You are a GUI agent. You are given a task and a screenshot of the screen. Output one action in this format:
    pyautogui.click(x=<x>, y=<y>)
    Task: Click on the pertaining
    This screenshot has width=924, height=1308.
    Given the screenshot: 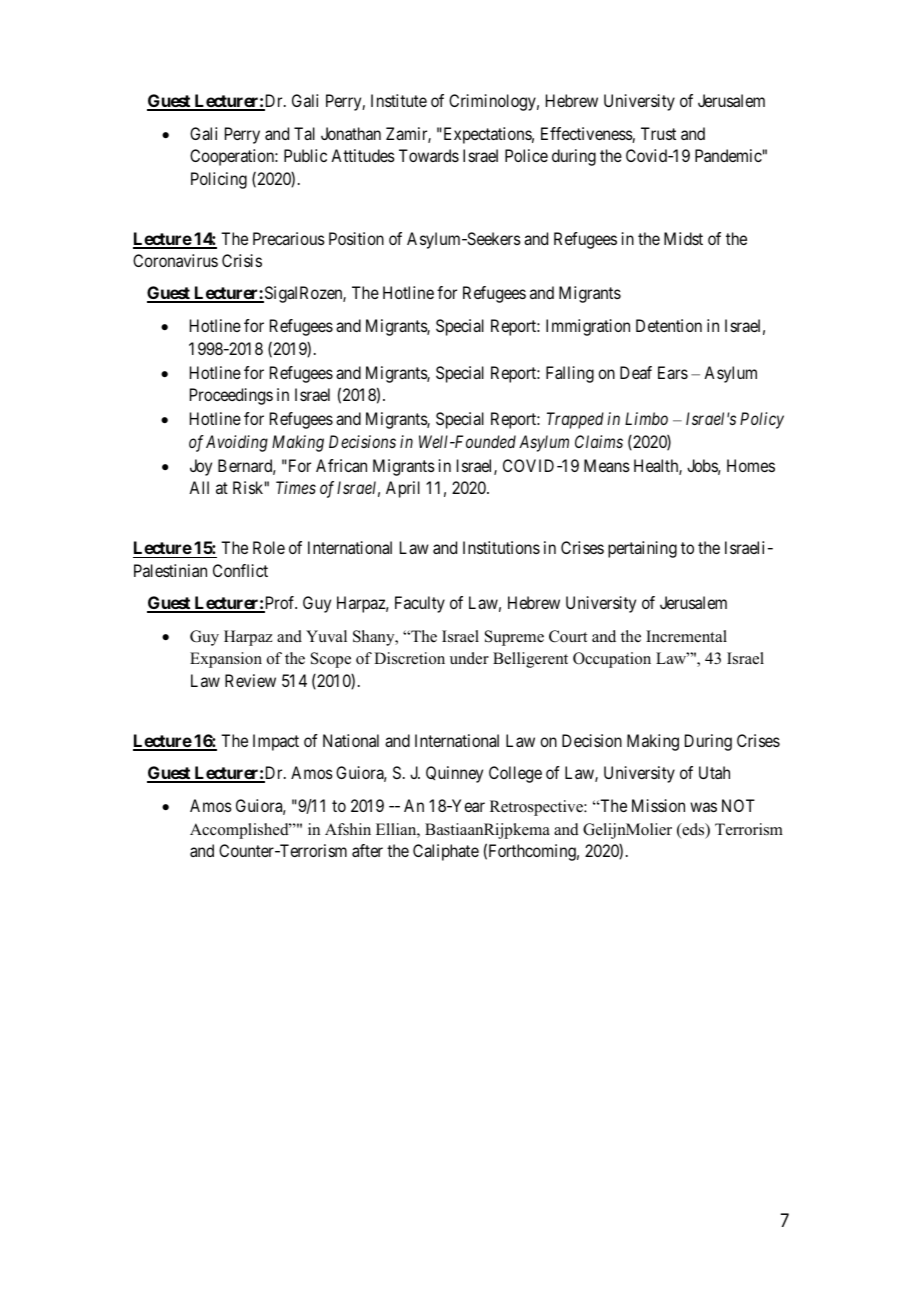 What is the action you would take?
    pyautogui.click(x=642, y=549)
